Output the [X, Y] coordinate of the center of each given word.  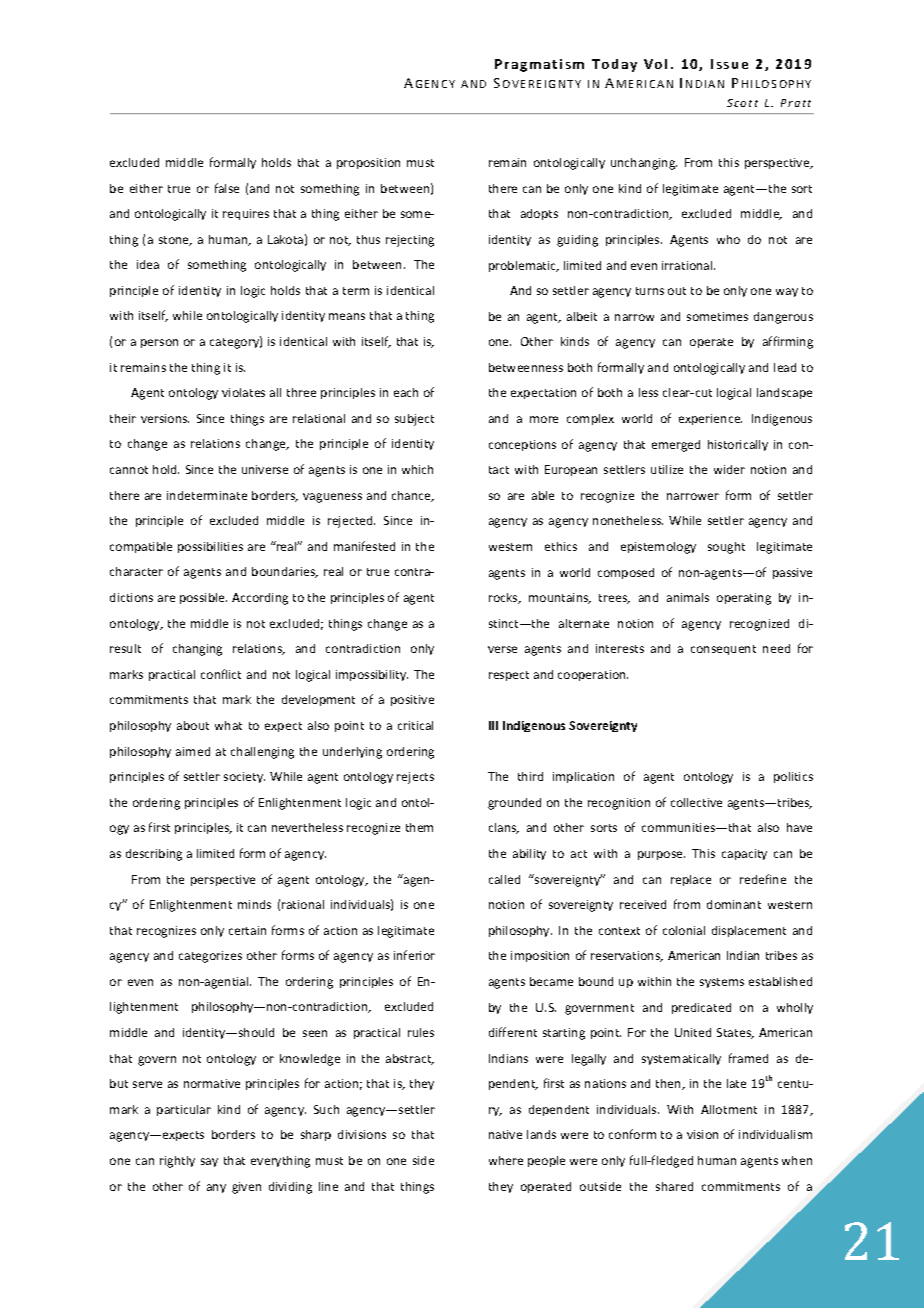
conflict [221, 674]
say [209, 1162]
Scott [742, 103]
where [506, 1160]
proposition [368, 163]
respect [509, 676]
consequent [723, 650]
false [227, 188]
